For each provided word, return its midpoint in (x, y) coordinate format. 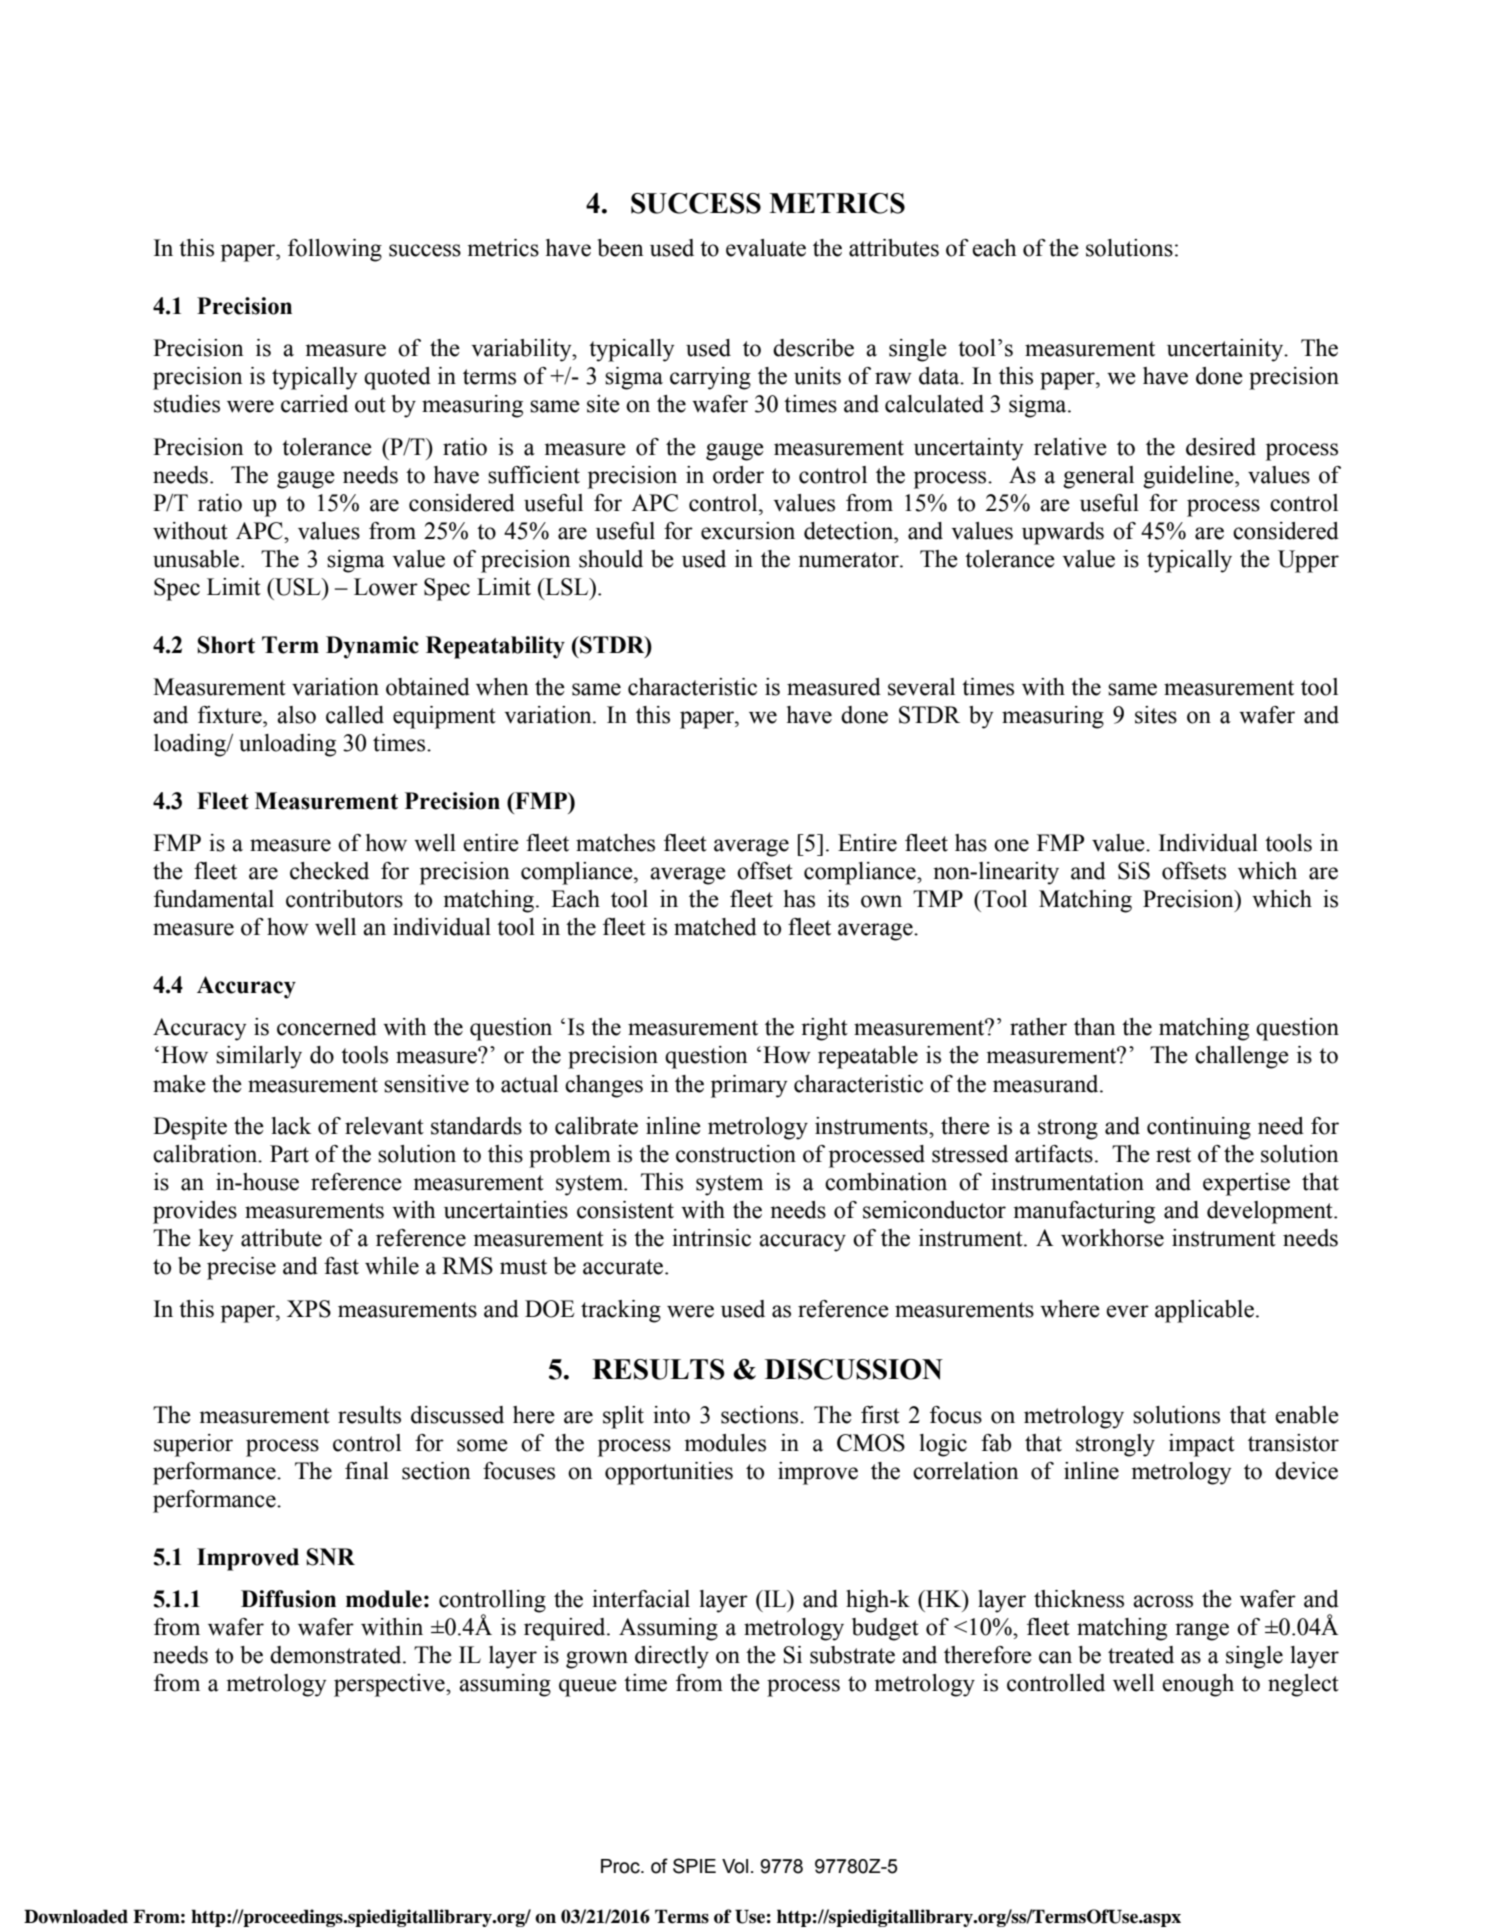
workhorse (1112, 1238)
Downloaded (76, 1916)
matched (715, 927)
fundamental (214, 899)
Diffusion (288, 1599)
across (1163, 1601)
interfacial (641, 1599)
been (621, 248)
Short (226, 645)
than (1095, 1027)
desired (1221, 447)
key (215, 1240)
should (611, 559)
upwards (1063, 533)
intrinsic (711, 1238)
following (335, 250)
